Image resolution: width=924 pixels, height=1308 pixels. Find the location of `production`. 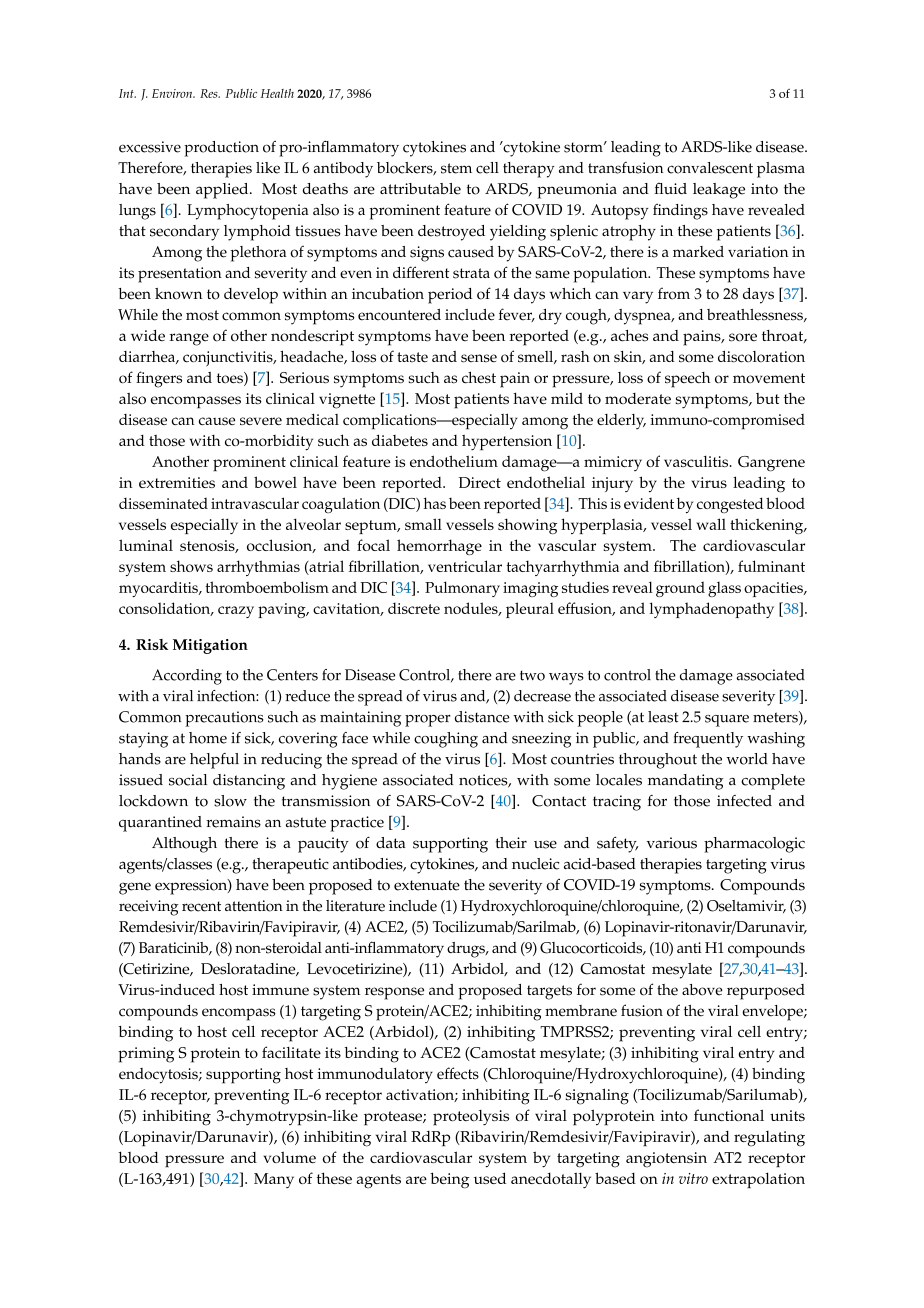

production is located at coordinates (221, 149).
